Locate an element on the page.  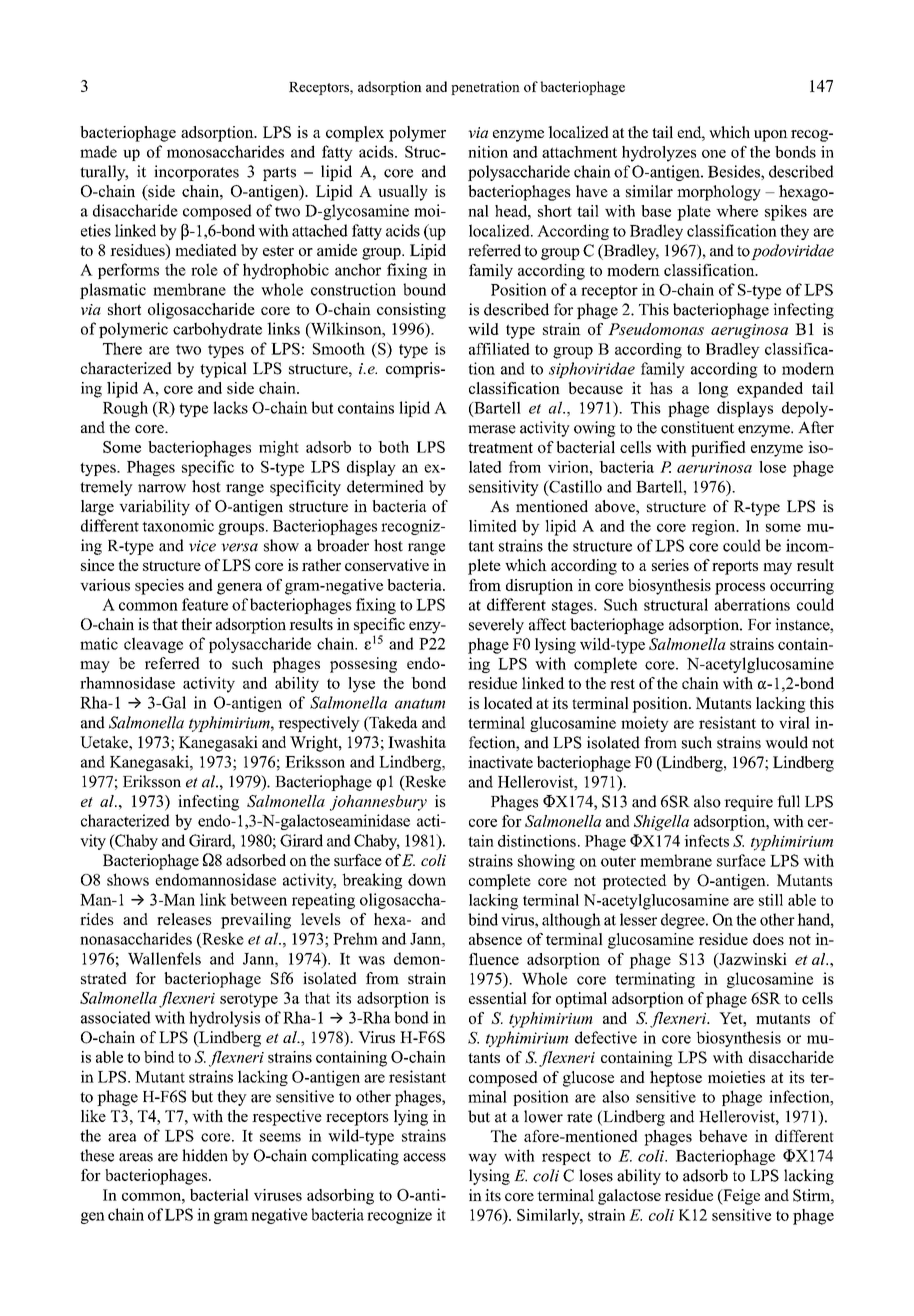
way is located at coordinates (482, 1159).
